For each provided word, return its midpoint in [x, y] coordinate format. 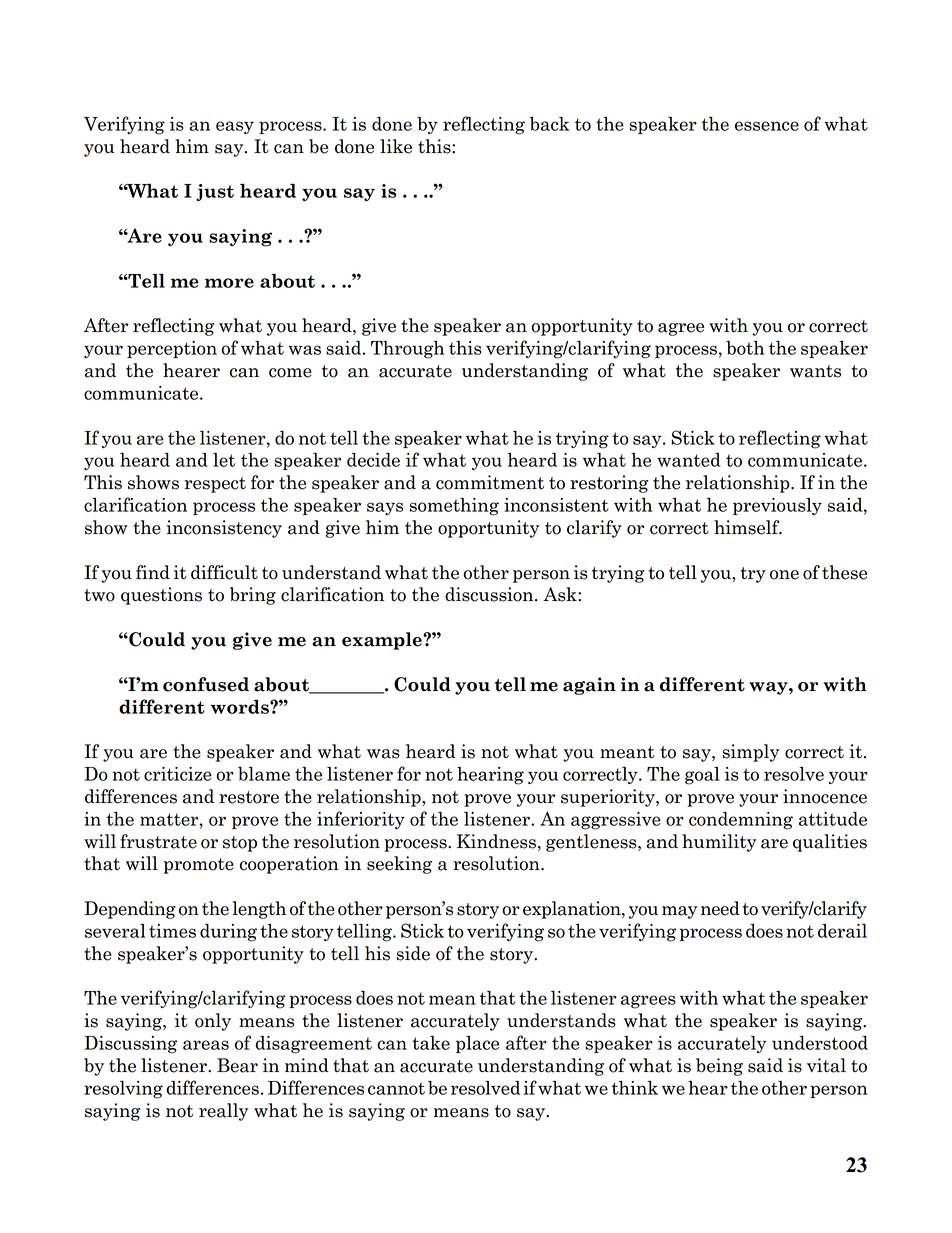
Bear [237, 1065]
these [844, 572]
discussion [490, 594]
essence [767, 126]
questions [161, 596]
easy [235, 127]
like [396, 146]
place [477, 1044]
